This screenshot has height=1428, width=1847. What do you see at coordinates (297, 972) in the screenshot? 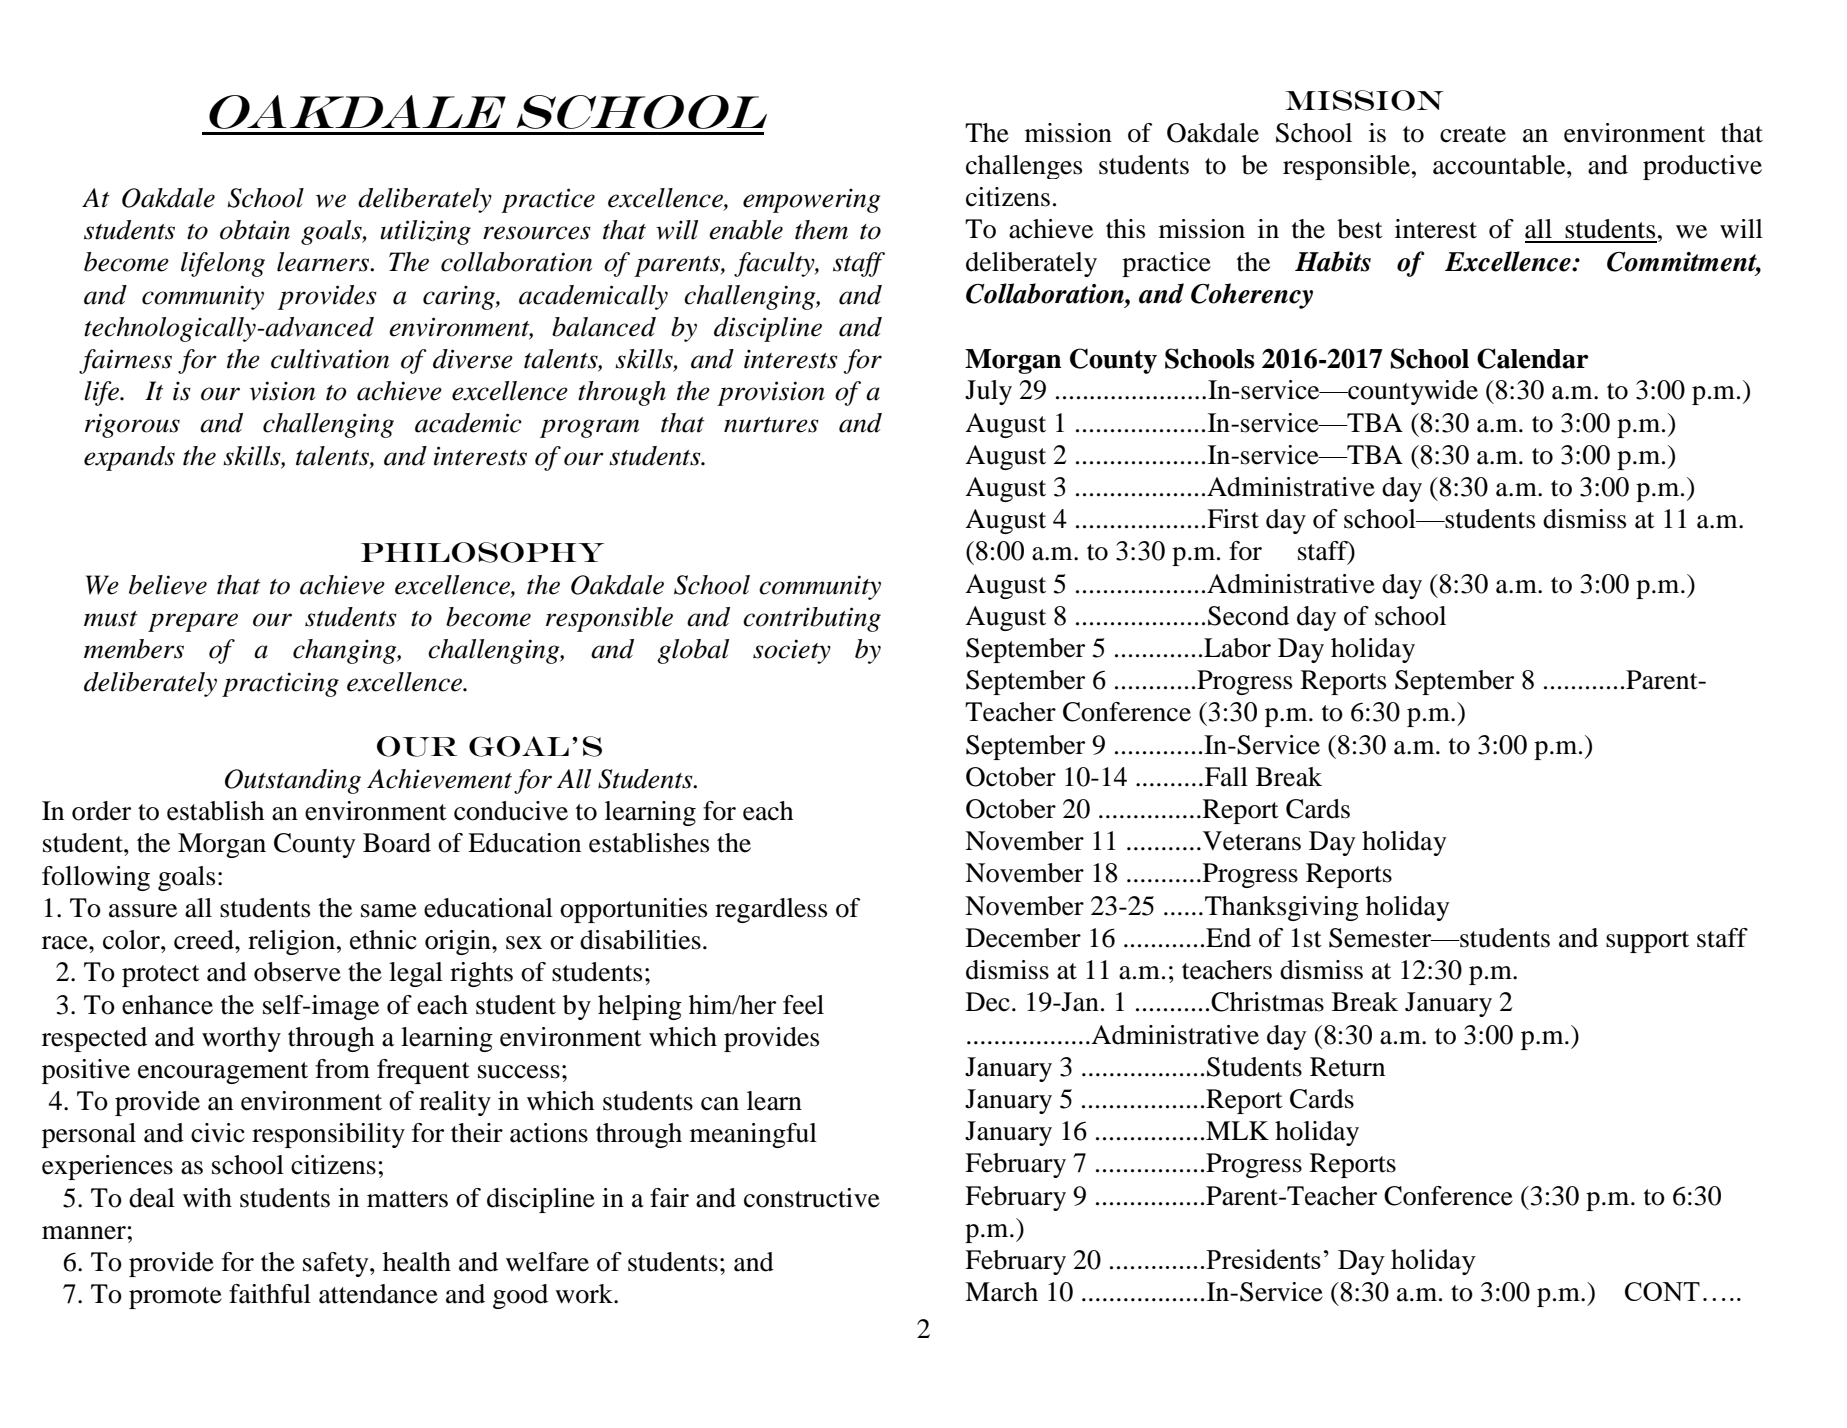
I see `observe` at bounding box center [297, 972].
